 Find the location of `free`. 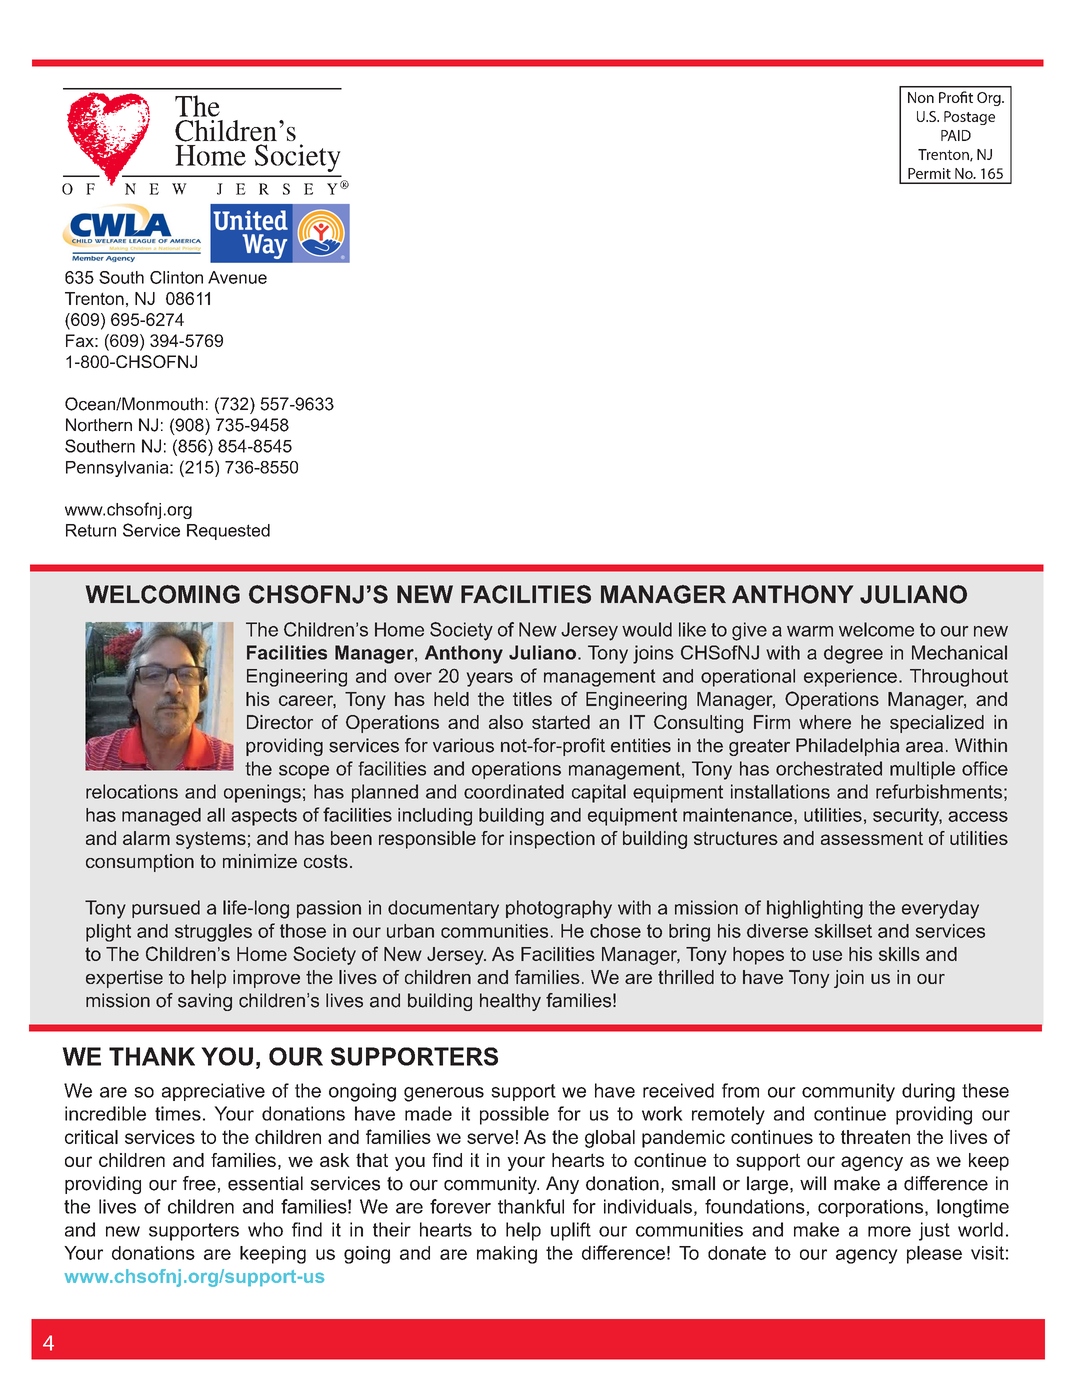

free is located at coordinates (199, 1183).
